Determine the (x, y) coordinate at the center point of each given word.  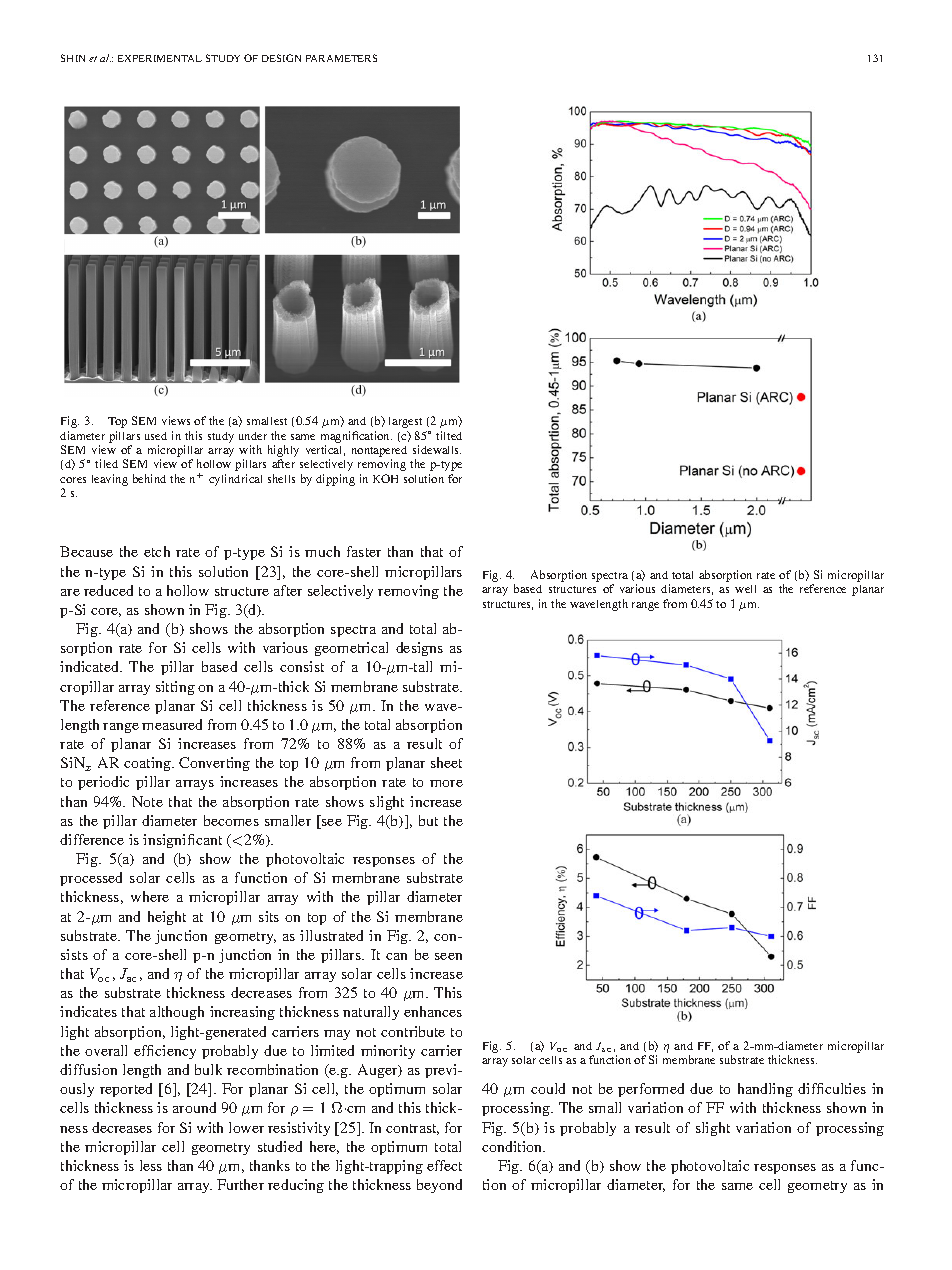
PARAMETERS (341, 58)
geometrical (351, 649)
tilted (449, 435)
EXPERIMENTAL (160, 58)
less (151, 1165)
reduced (108, 590)
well (745, 589)
